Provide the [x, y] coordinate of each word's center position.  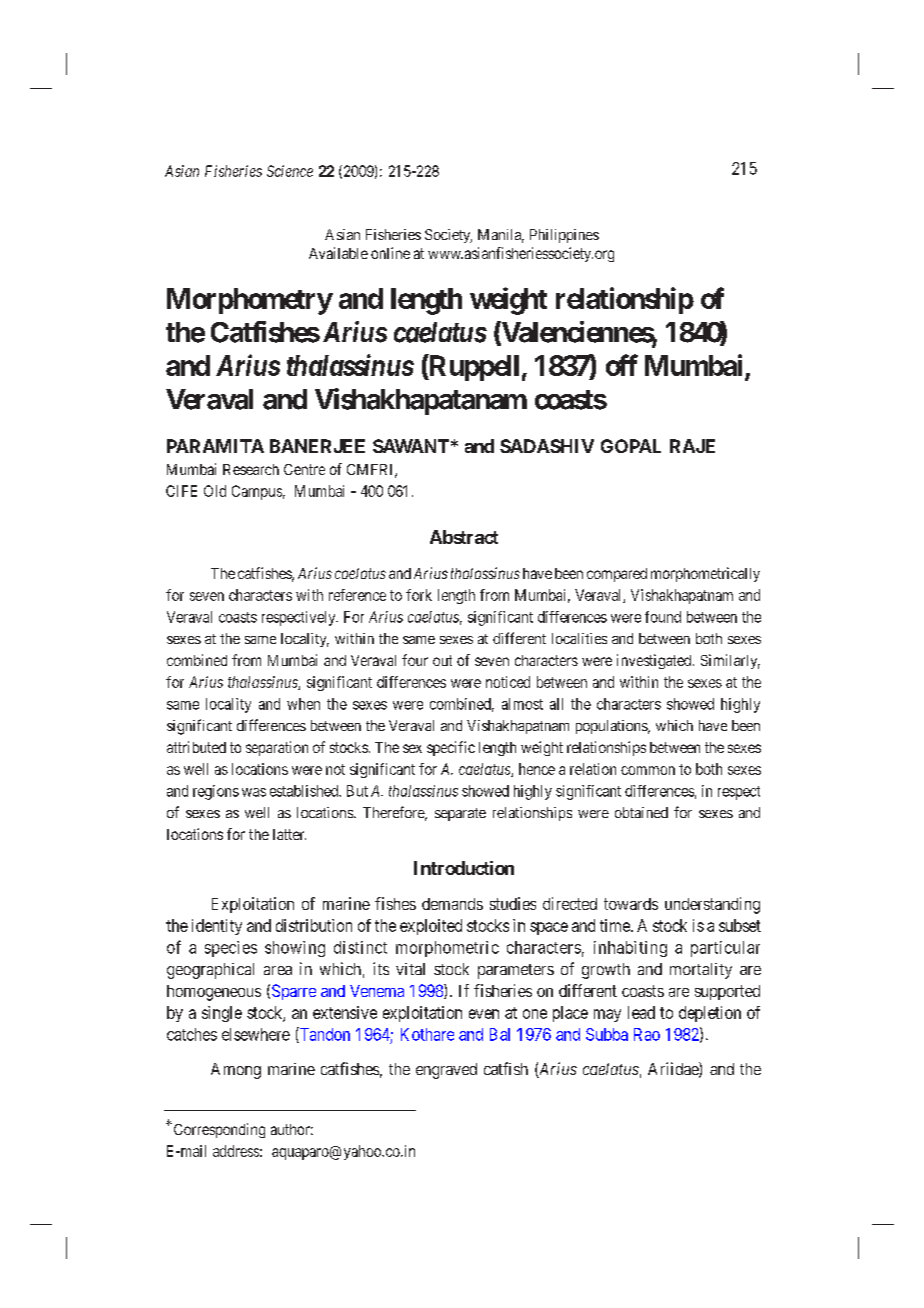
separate [460, 814]
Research [251, 469]
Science [290, 171]
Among [236, 1071]
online [390, 253]
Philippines [564, 236]
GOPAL [631, 446]
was [254, 792]
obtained [641, 812]
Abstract [464, 537]
